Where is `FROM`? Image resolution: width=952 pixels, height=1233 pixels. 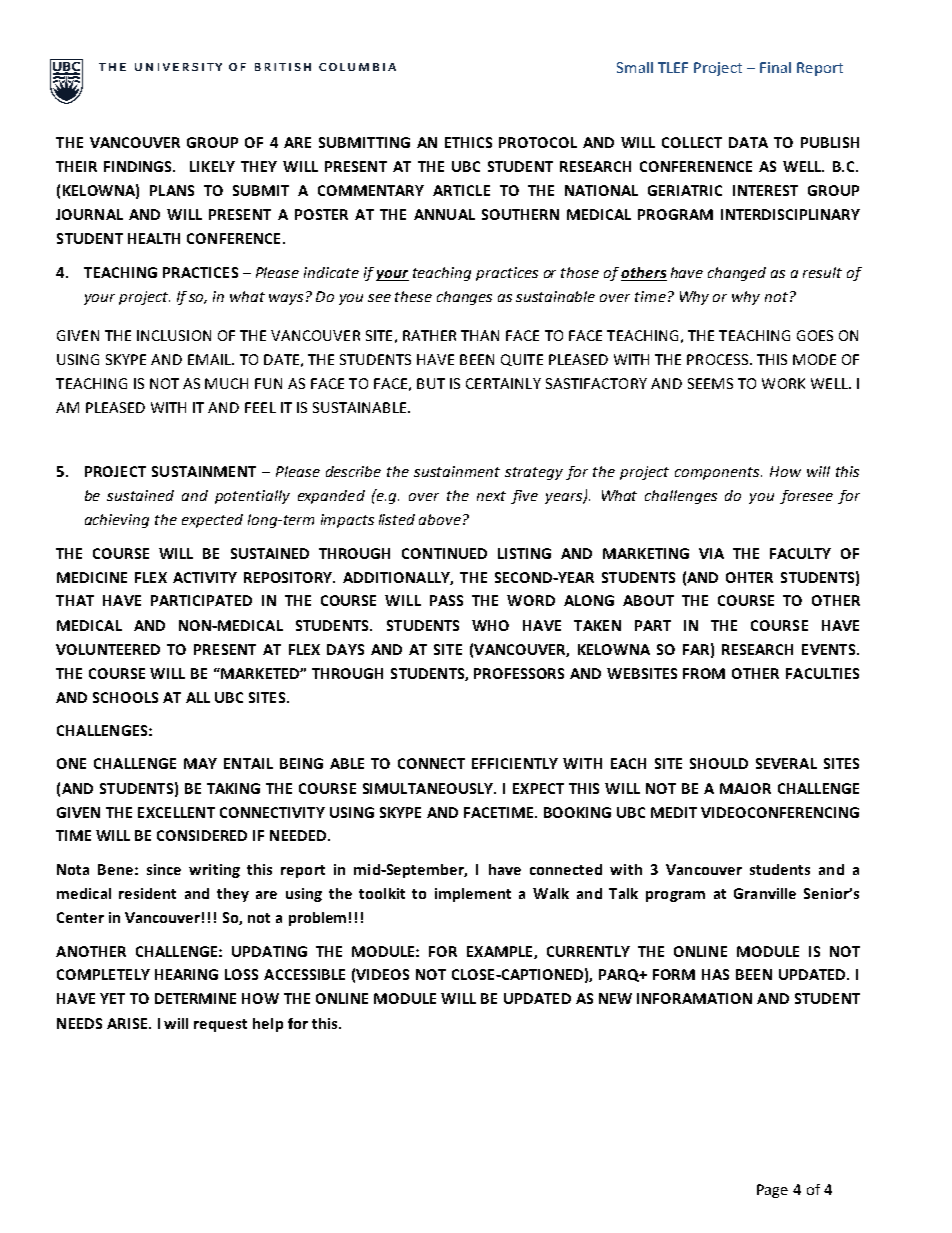 FROM is located at coordinates (704, 673).
